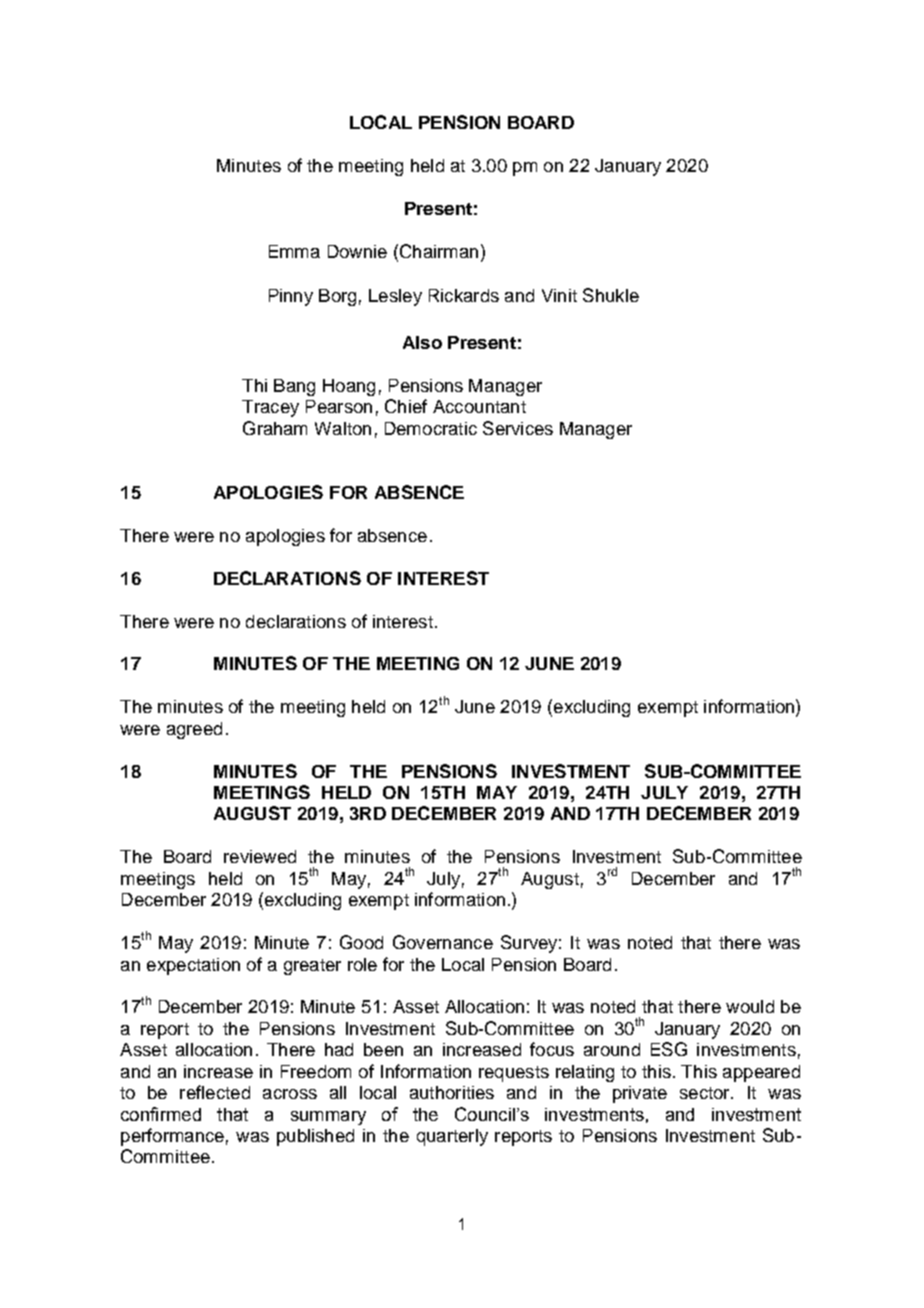 The height and width of the screenshot is (1308, 924). I want to click on Good, so click(361, 942).
